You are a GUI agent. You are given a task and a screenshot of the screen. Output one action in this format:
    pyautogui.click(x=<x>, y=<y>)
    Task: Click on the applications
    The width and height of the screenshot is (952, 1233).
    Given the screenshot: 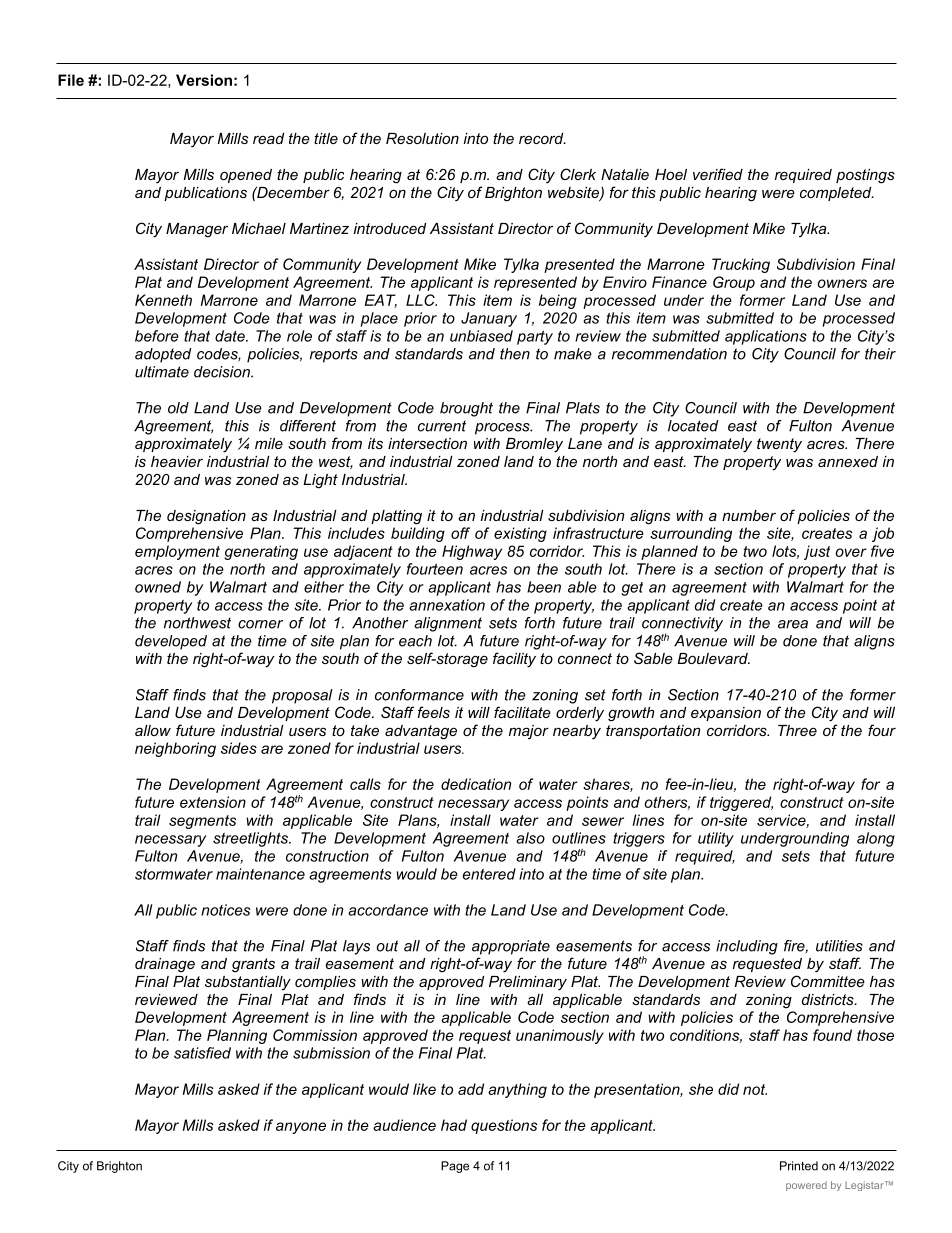 What is the action you would take?
    pyautogui.click(x=766, y=337)
